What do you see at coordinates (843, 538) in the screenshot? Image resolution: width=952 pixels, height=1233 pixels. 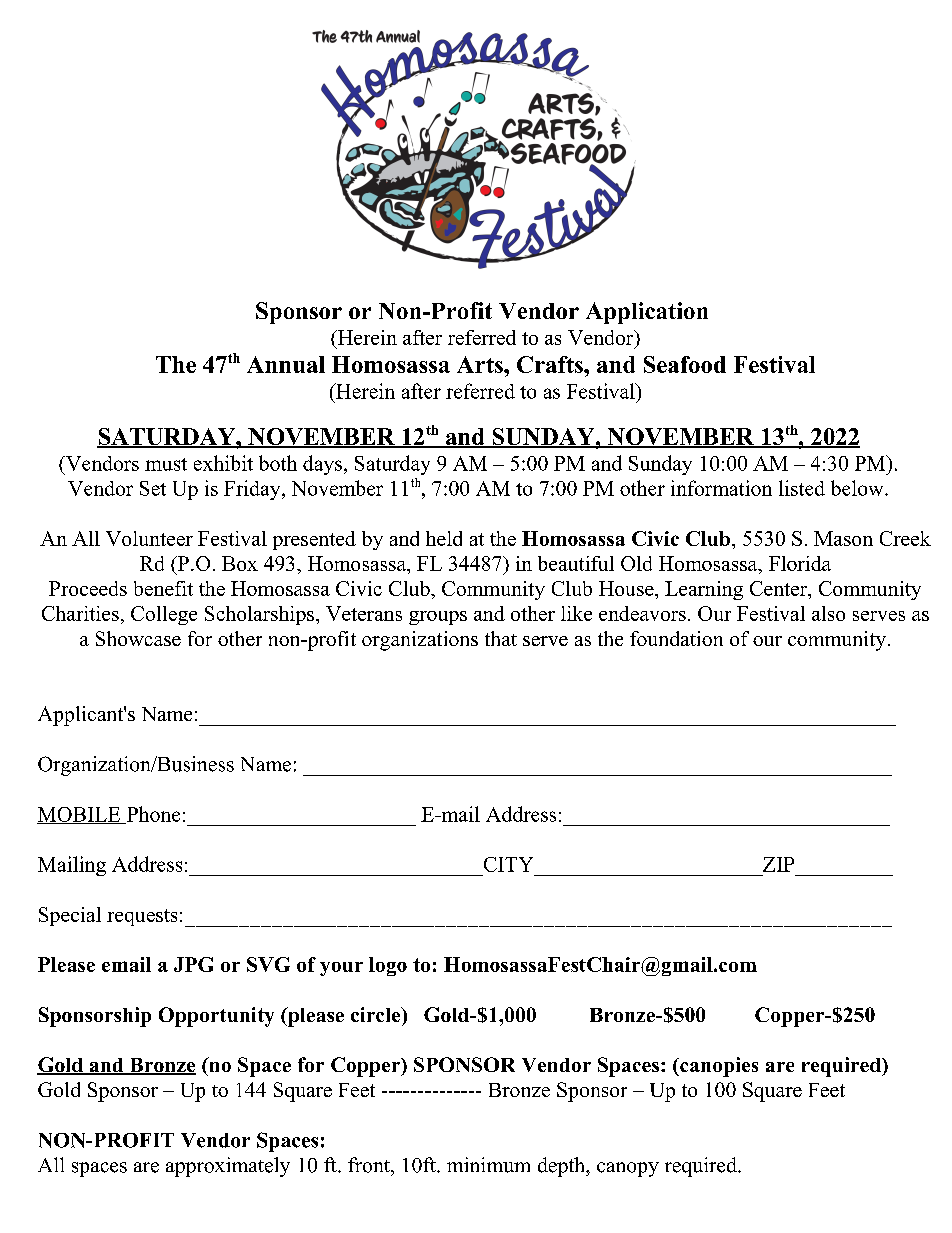 I see `Mason` at bounding box center [843, 538].
